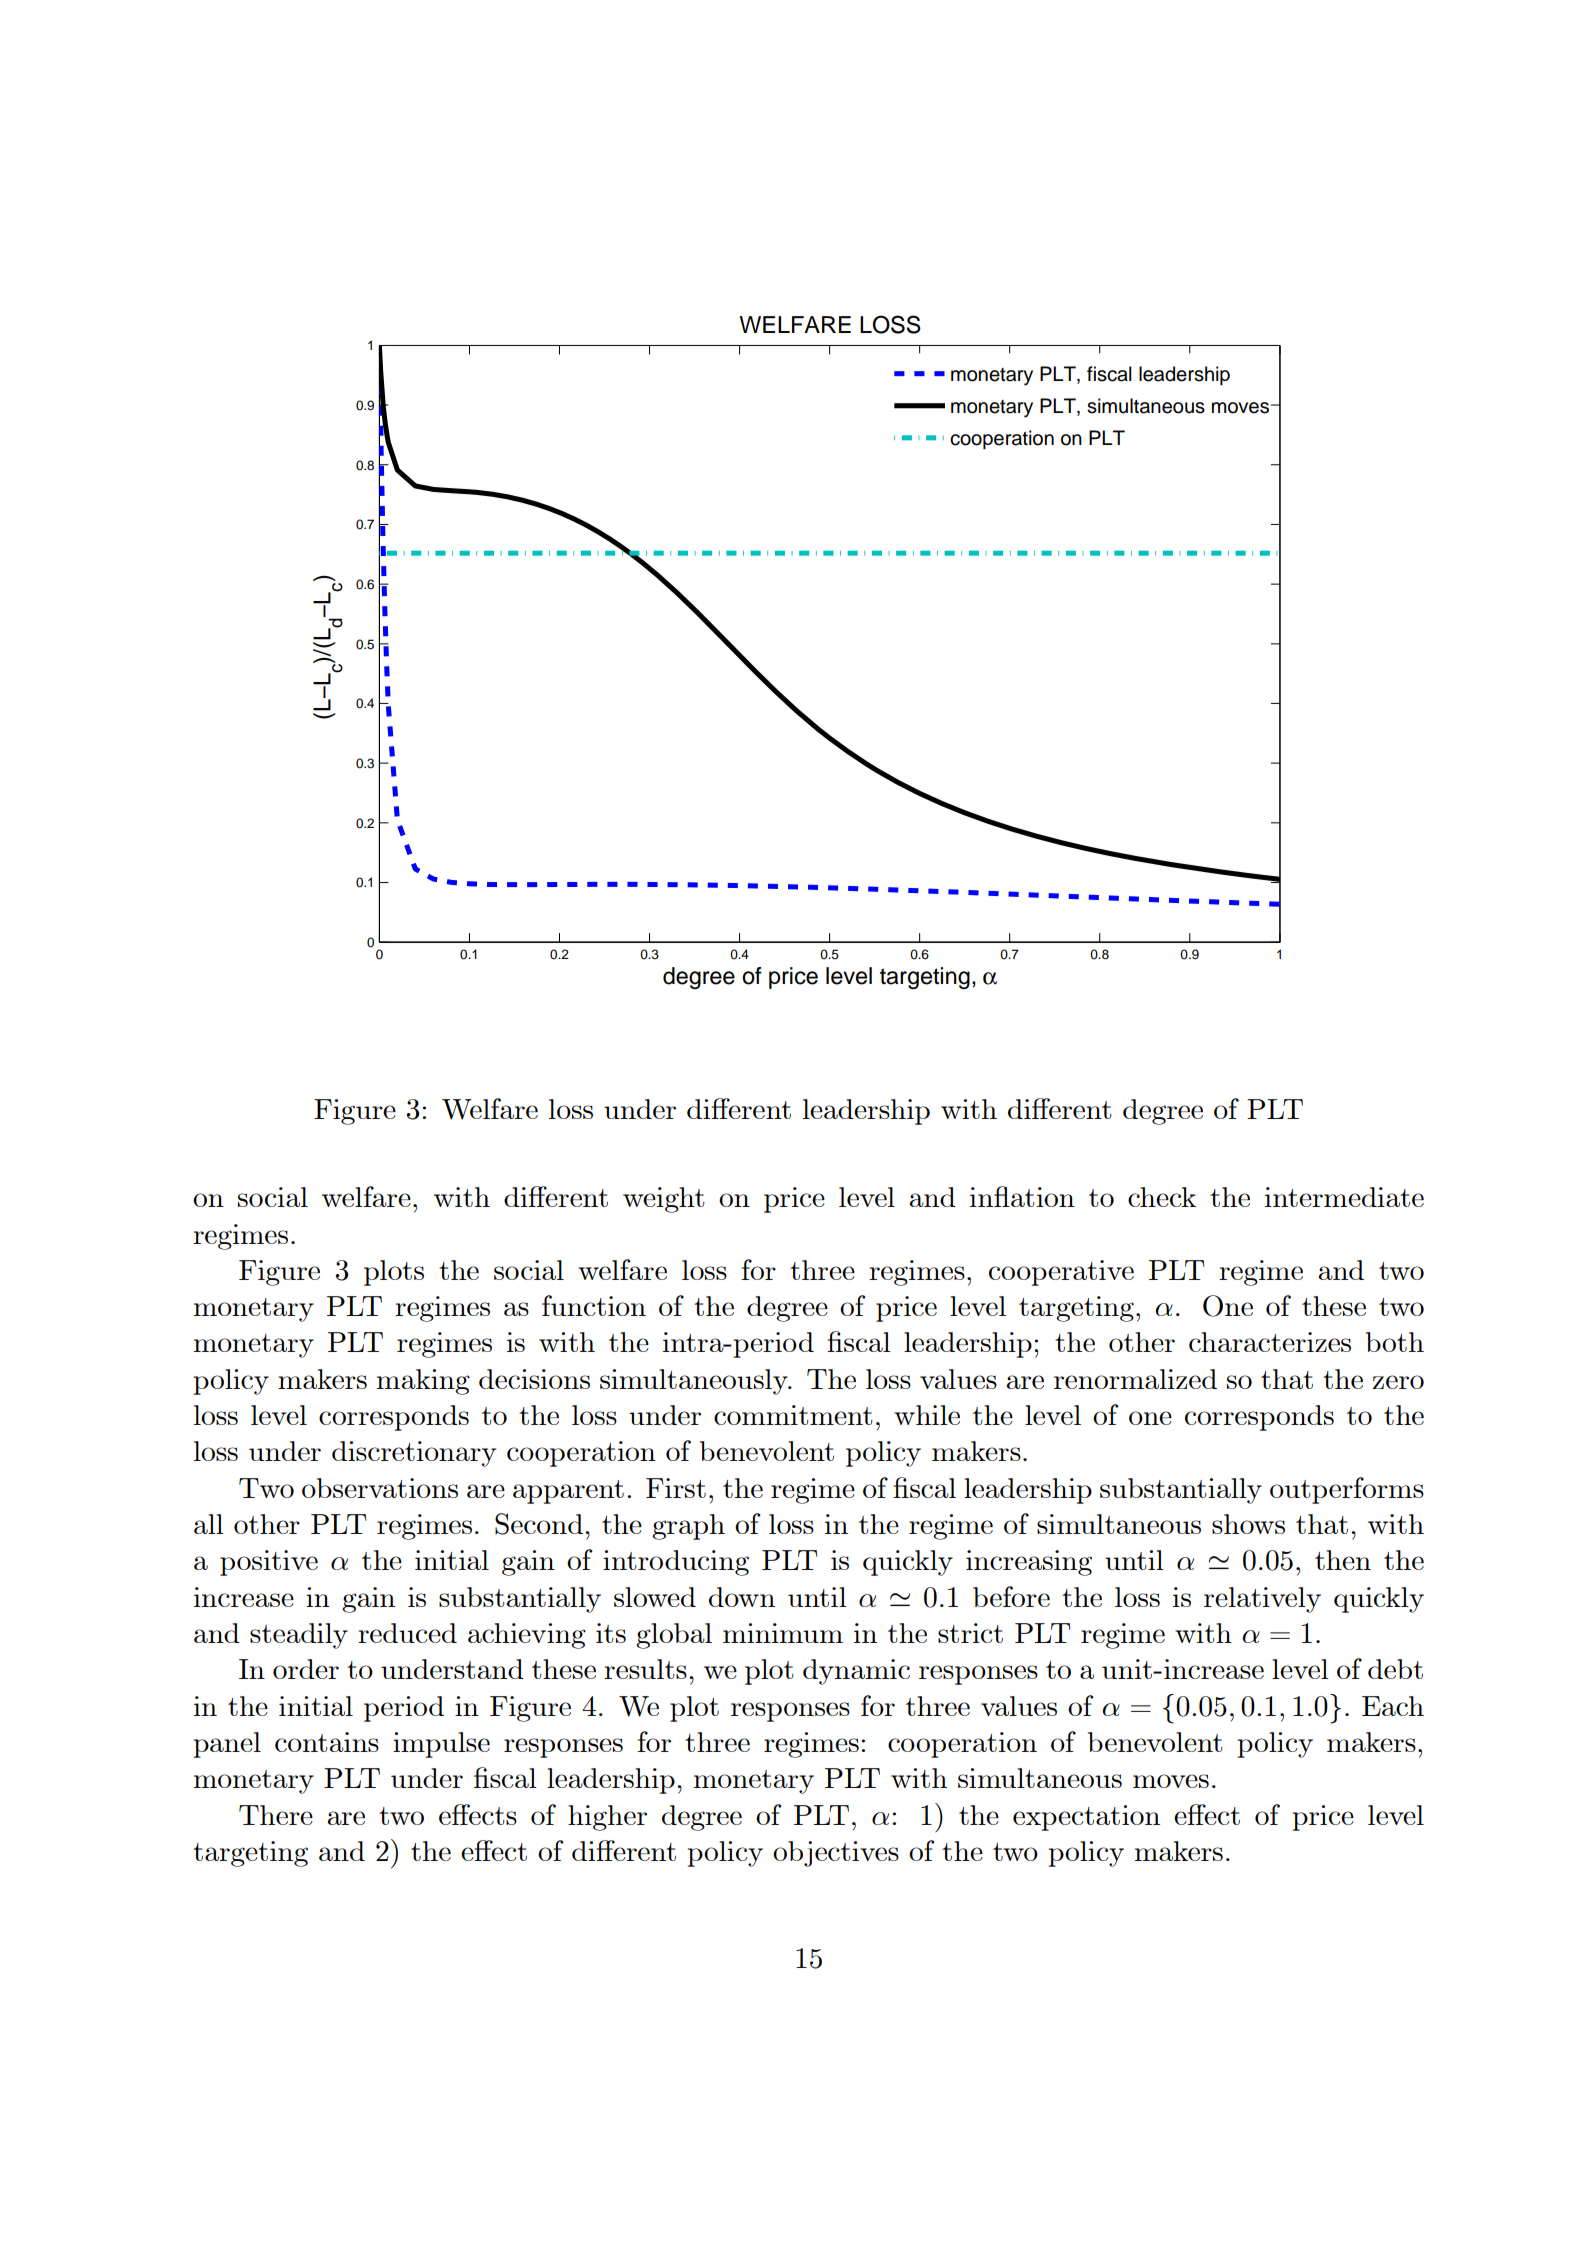 The width and height of the screenshot is (1596, 2257). Describe the element at coordinates (836, 1854) in the screenshot. I see `objectives` at that location.
